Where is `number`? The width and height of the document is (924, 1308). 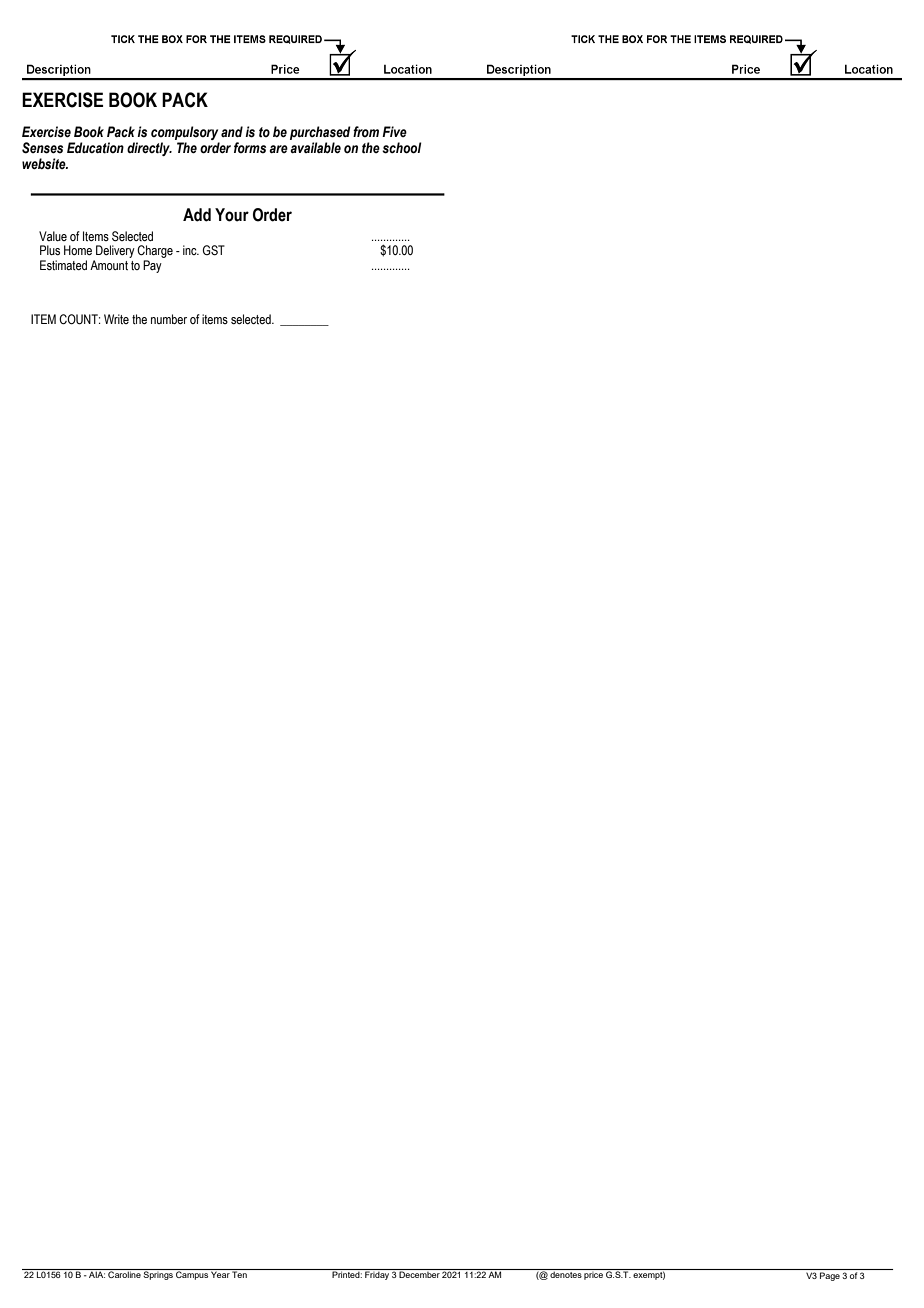
number is located at coordinates (169, 319).
